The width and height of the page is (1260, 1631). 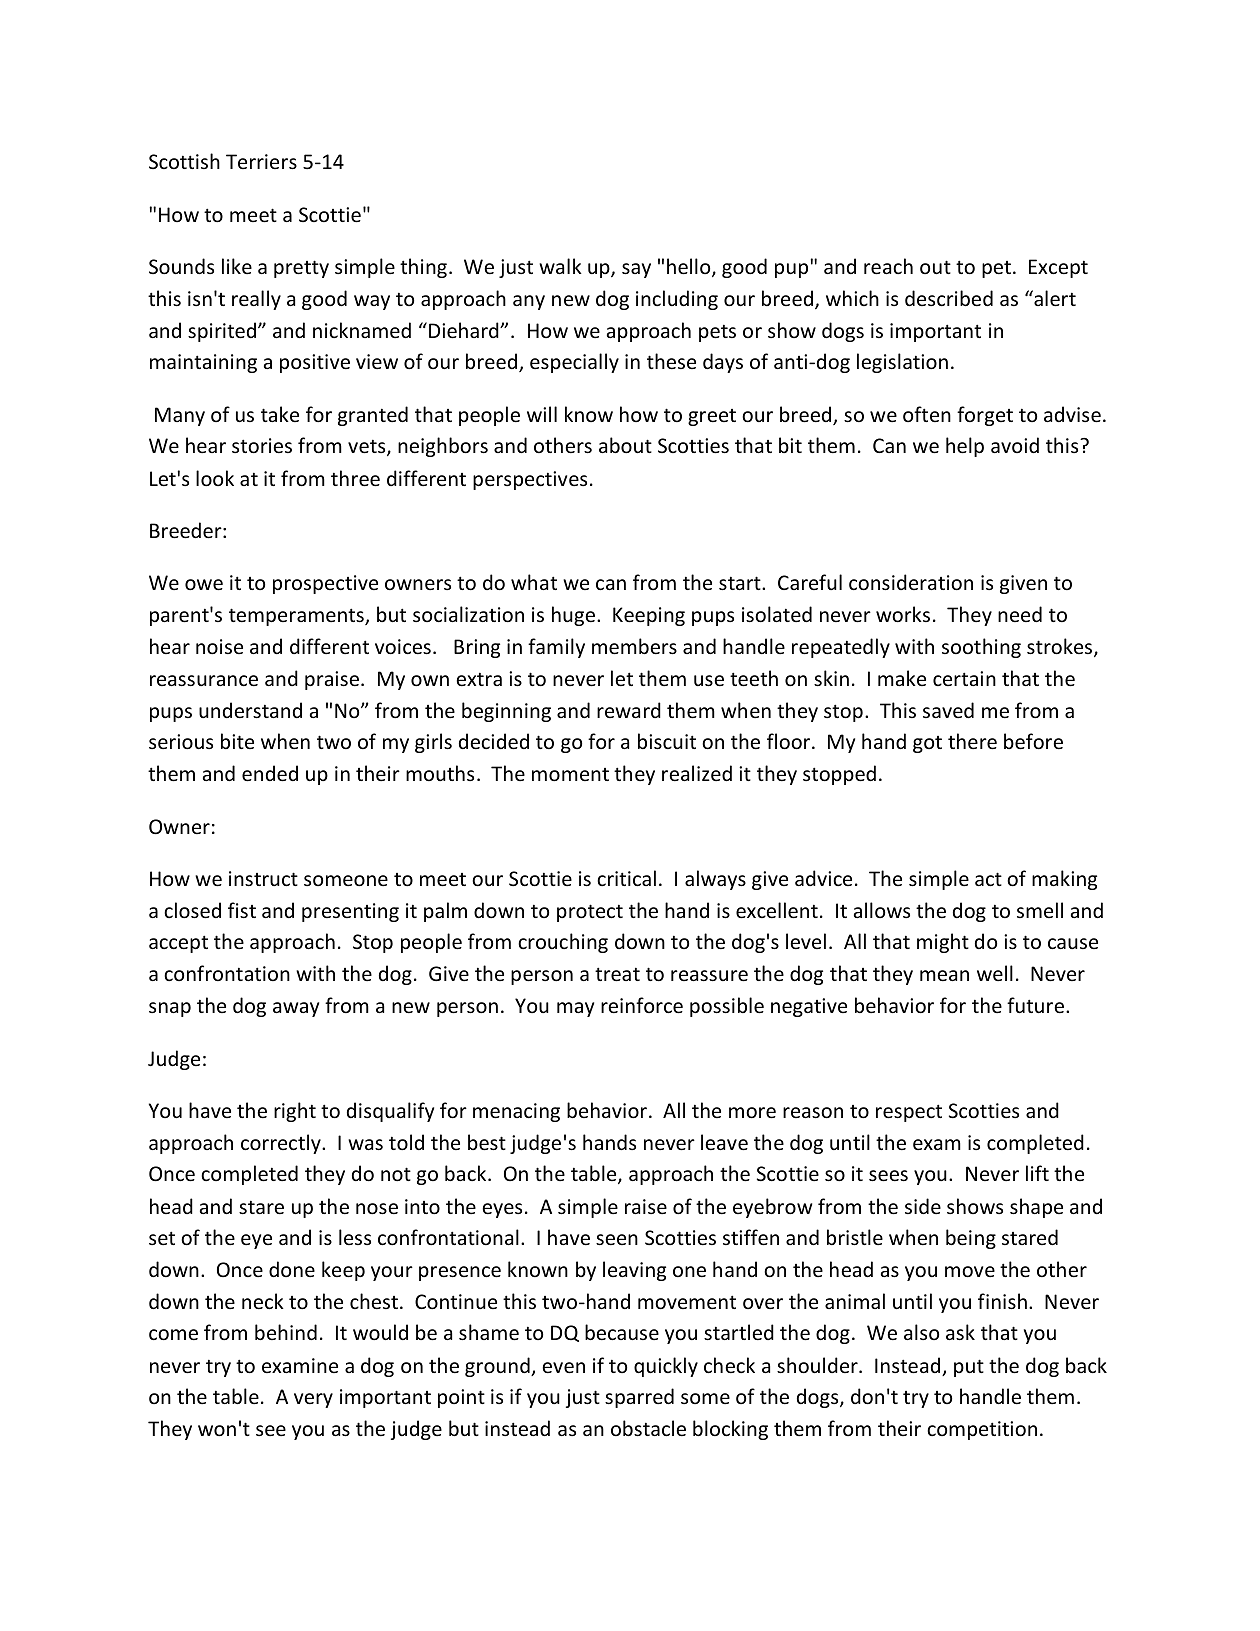 What do you see at coordinates (636, 270) in the page?
I see `say` at bounding box center [636, 270].
